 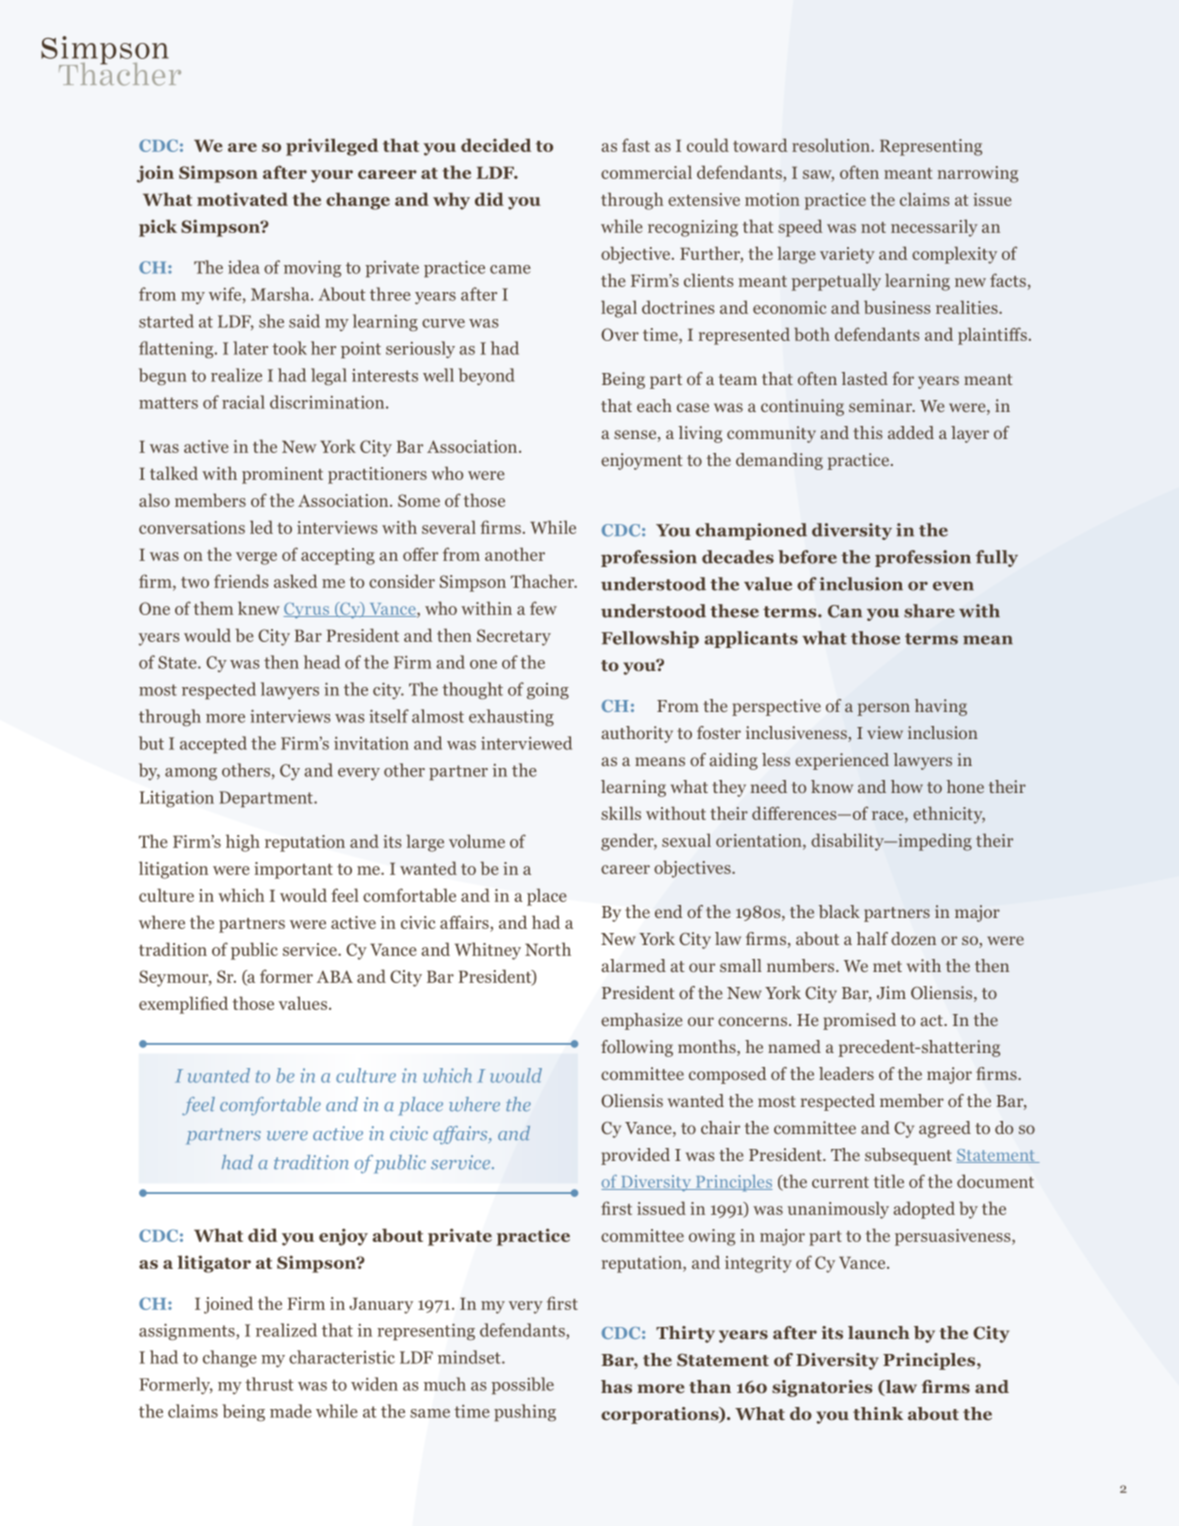 I want to click on few, so click(x=543, y=608).
